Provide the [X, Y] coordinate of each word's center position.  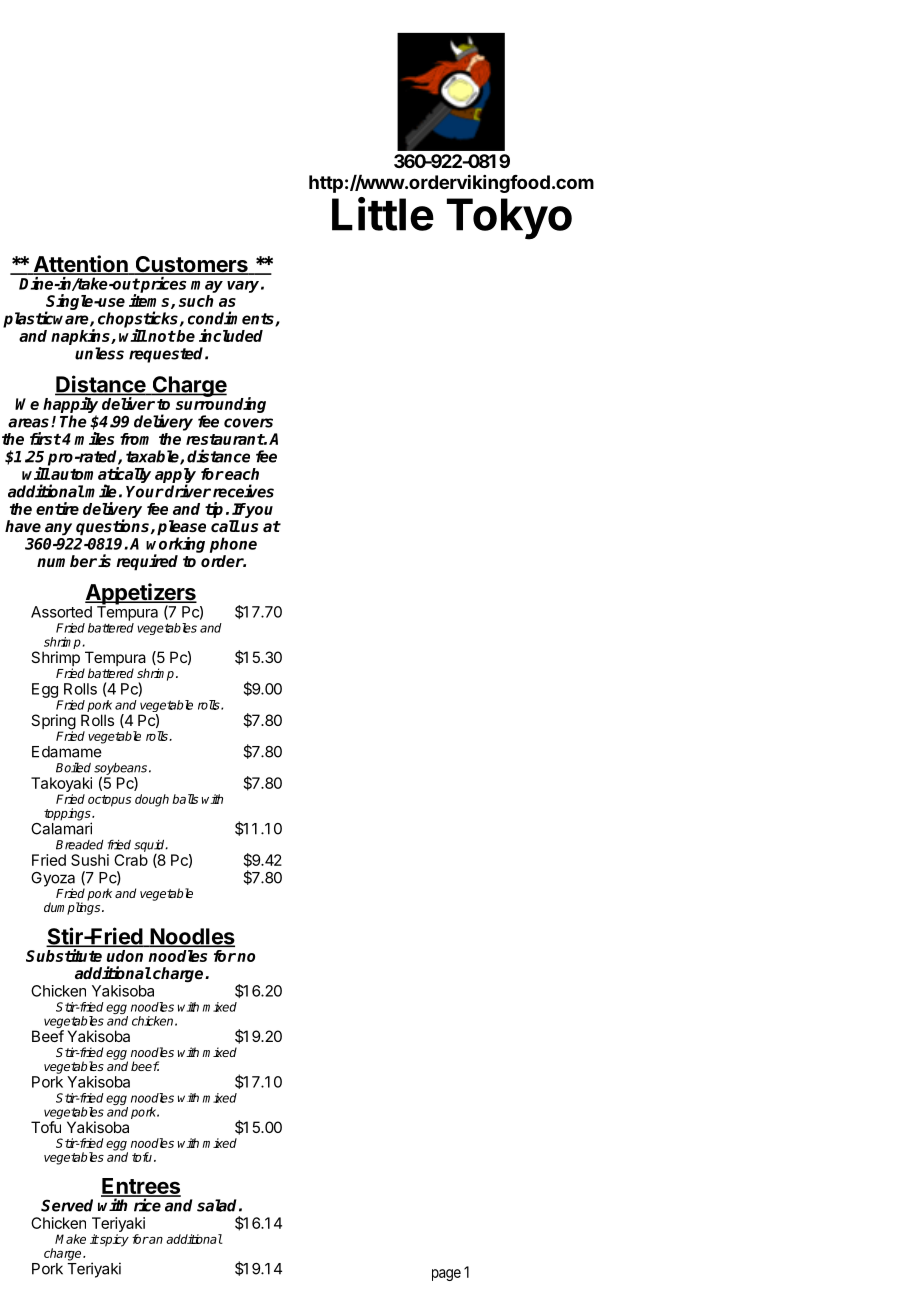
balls [185, 799]
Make [70, 1239]
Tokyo [509, 219]
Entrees [141, 1187]
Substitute [64, 955]
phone [233, 545]
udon [125, 956]
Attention [80, 265]
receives [243, 491]
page [446, 1275]
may [207, 287]
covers [248, 423]
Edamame [67, 752]
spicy [113, 1240]
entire [57, 508]
